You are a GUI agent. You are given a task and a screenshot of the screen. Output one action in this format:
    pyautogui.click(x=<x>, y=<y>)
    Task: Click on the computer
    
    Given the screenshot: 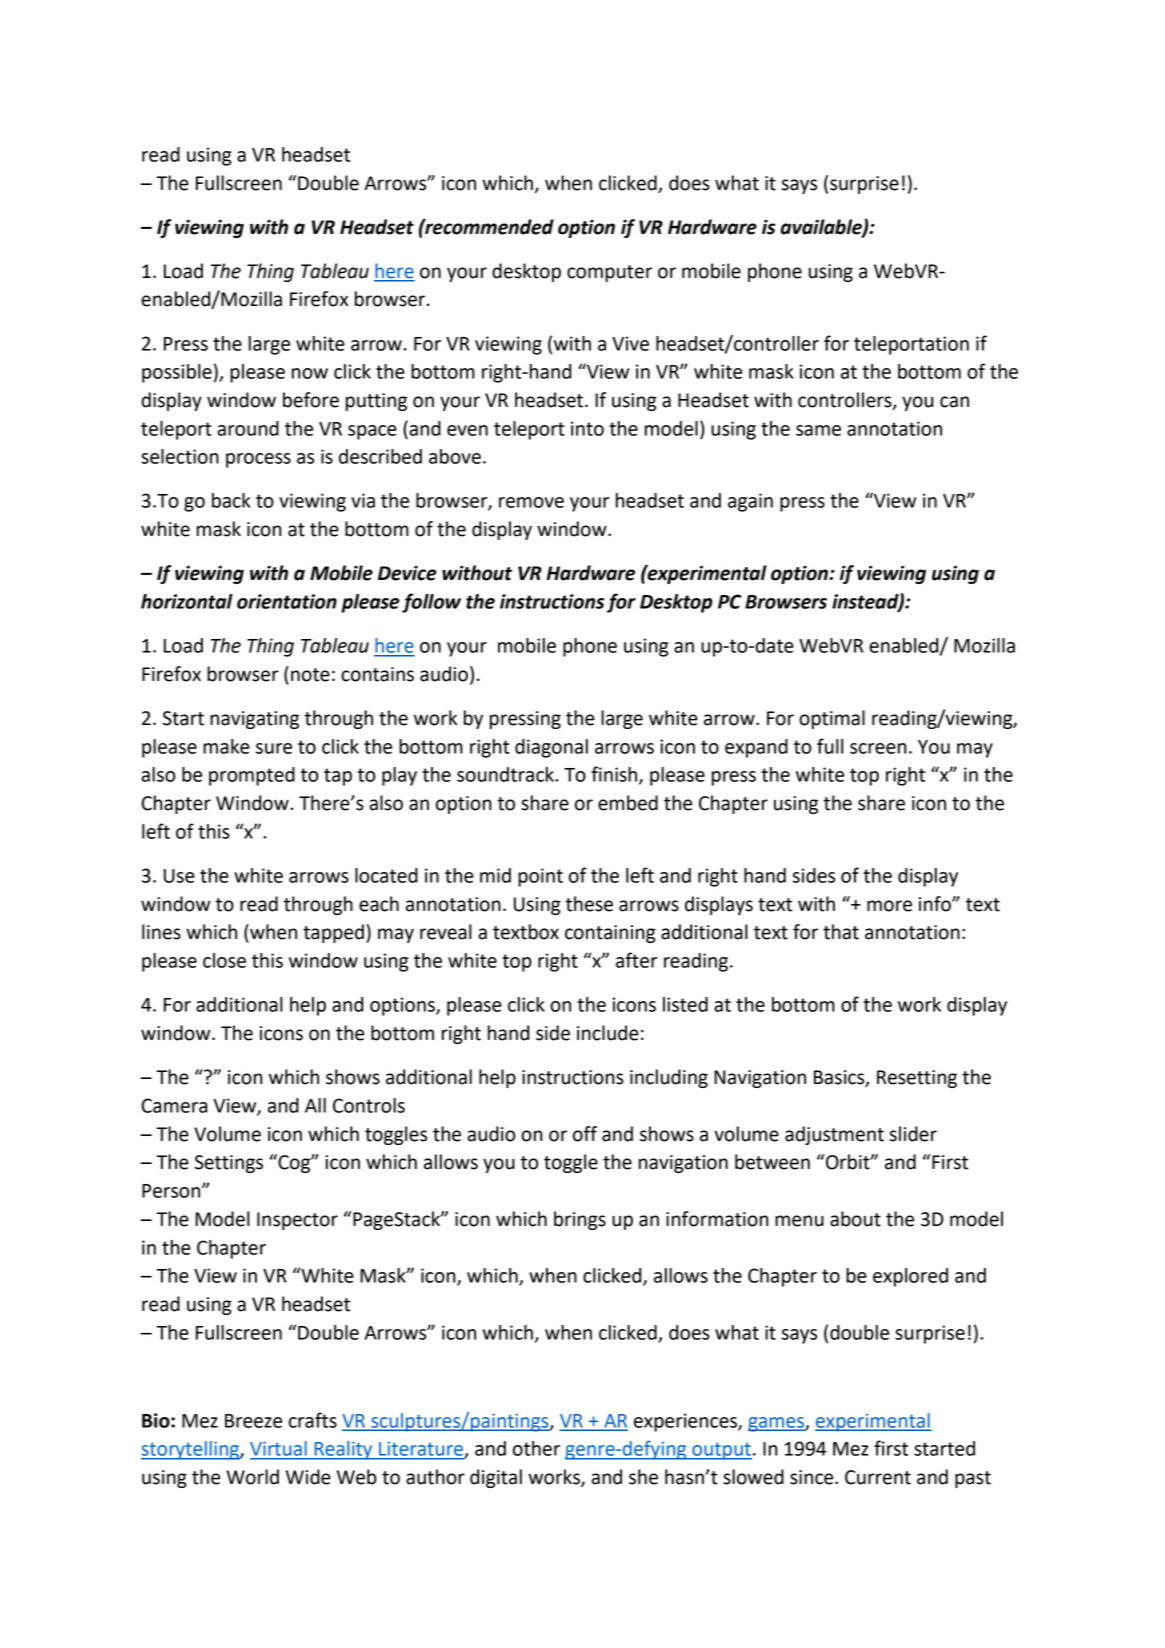 What is the action you would take?
    pyautogui.click(x=609, y=273)
